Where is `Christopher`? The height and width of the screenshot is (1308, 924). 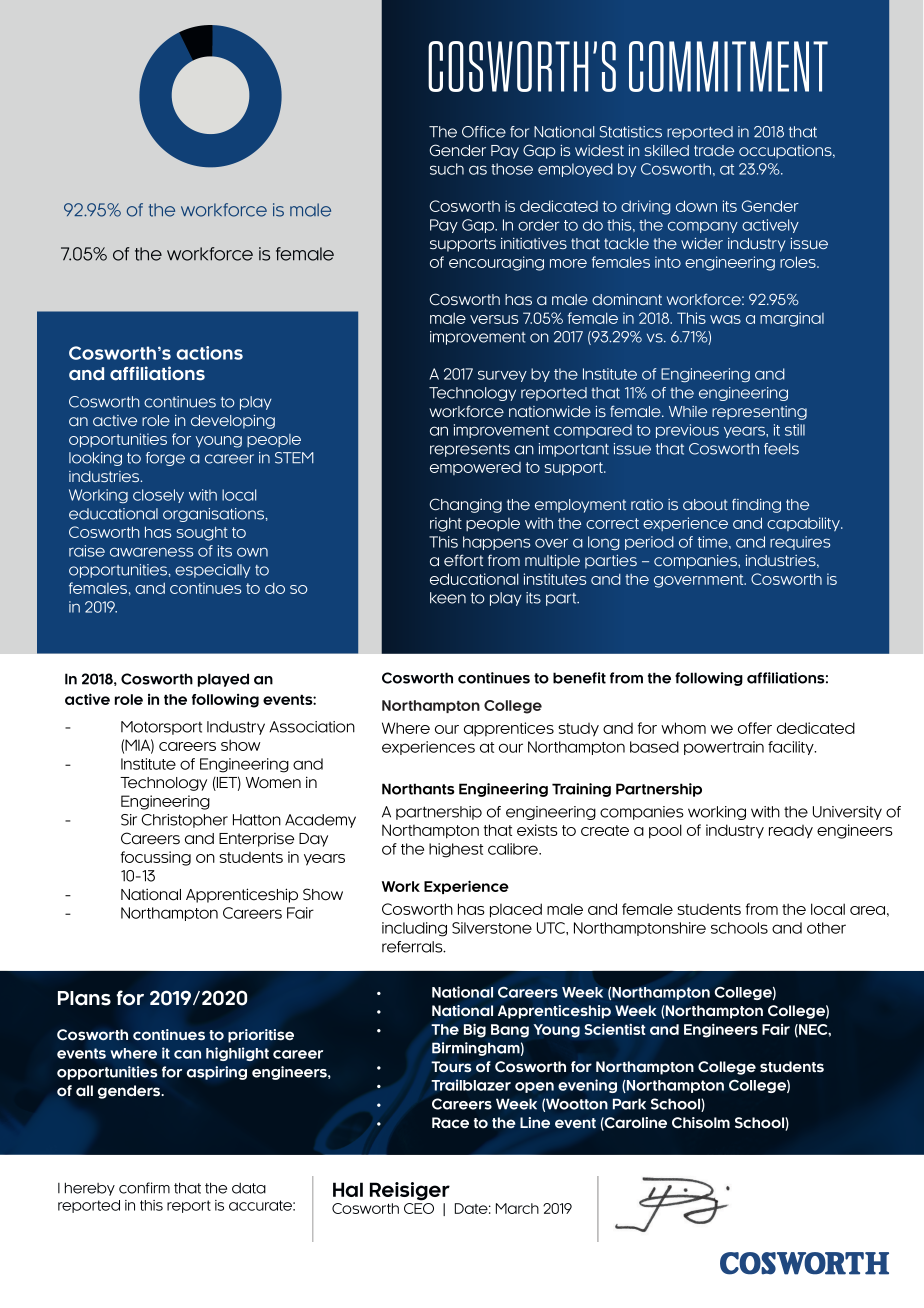 Christopher is located at coordinates (184, 821).
